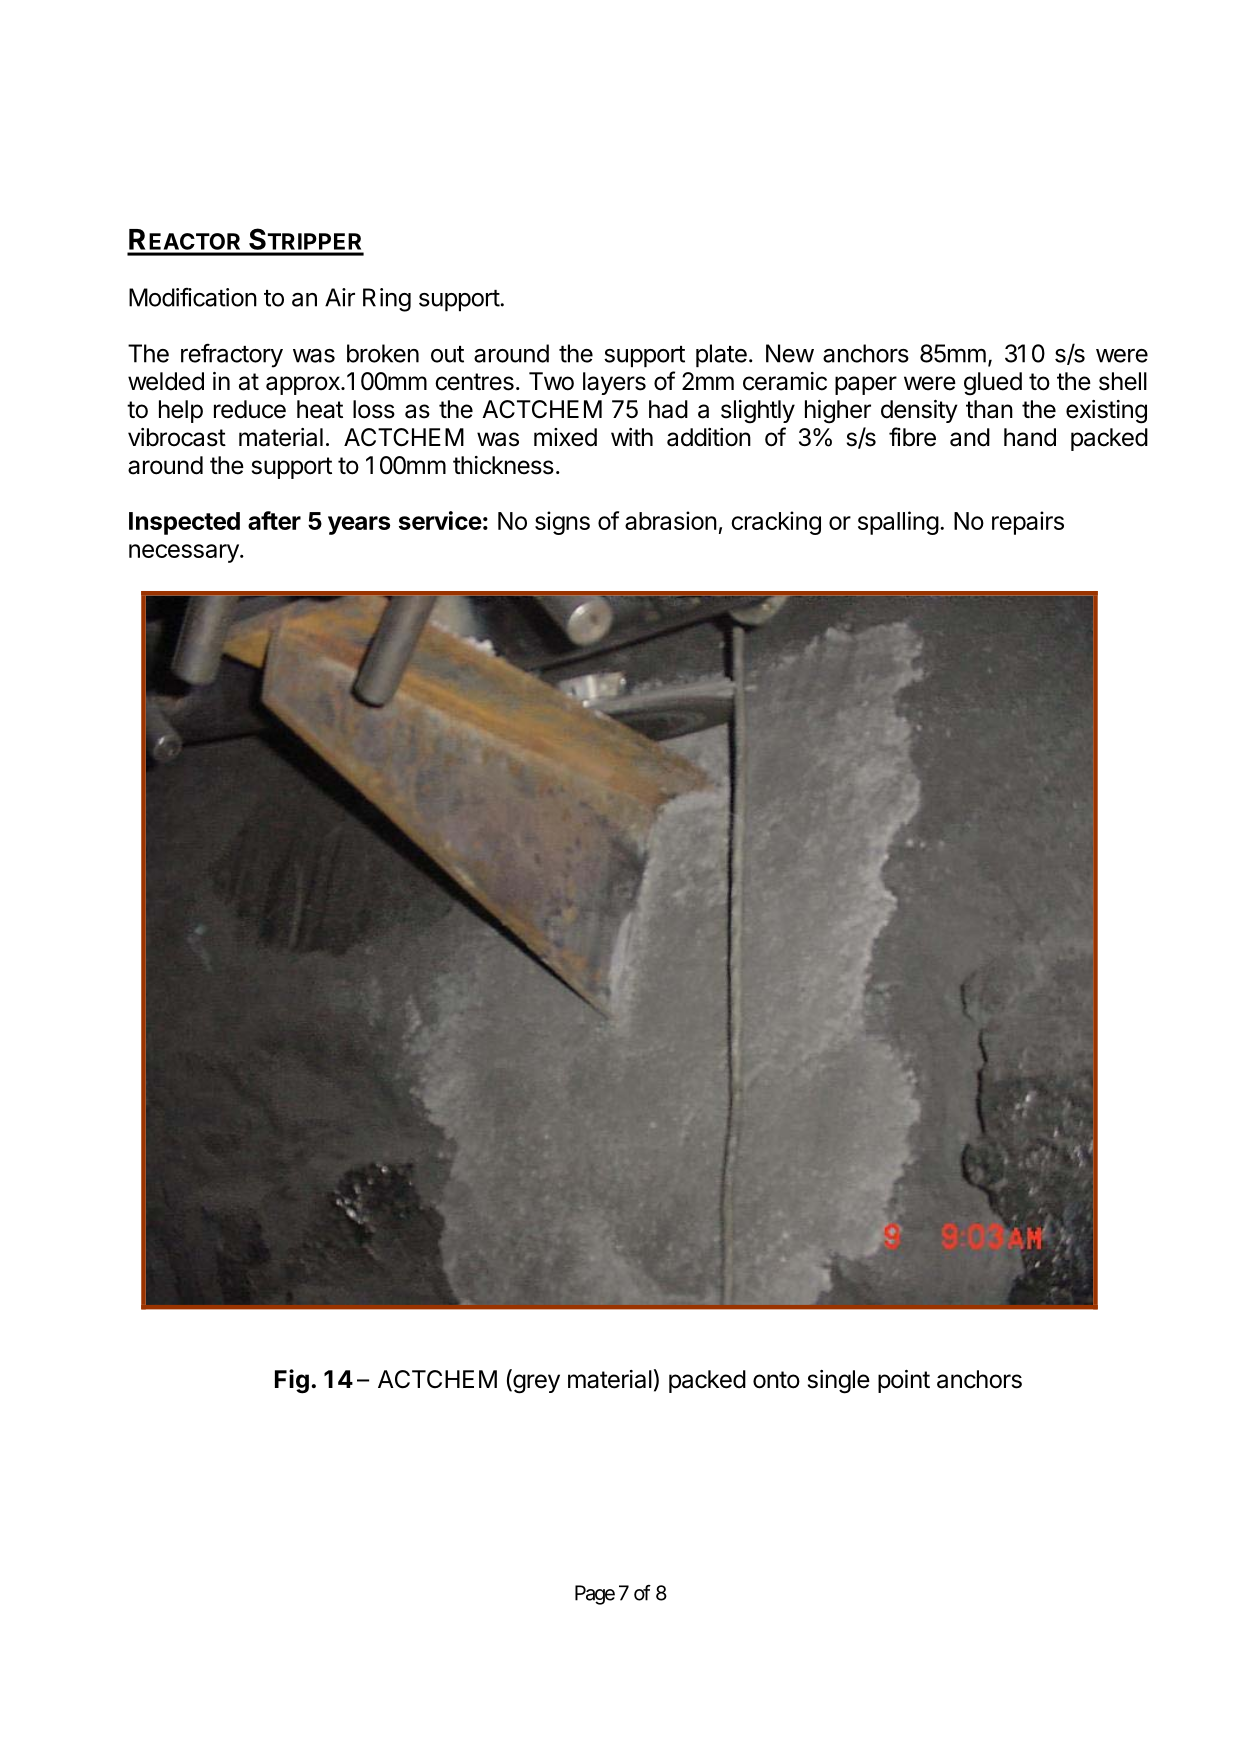  Describe the element at coordinates (776, 523) in the screenshot. I see `cracking` at that location.
